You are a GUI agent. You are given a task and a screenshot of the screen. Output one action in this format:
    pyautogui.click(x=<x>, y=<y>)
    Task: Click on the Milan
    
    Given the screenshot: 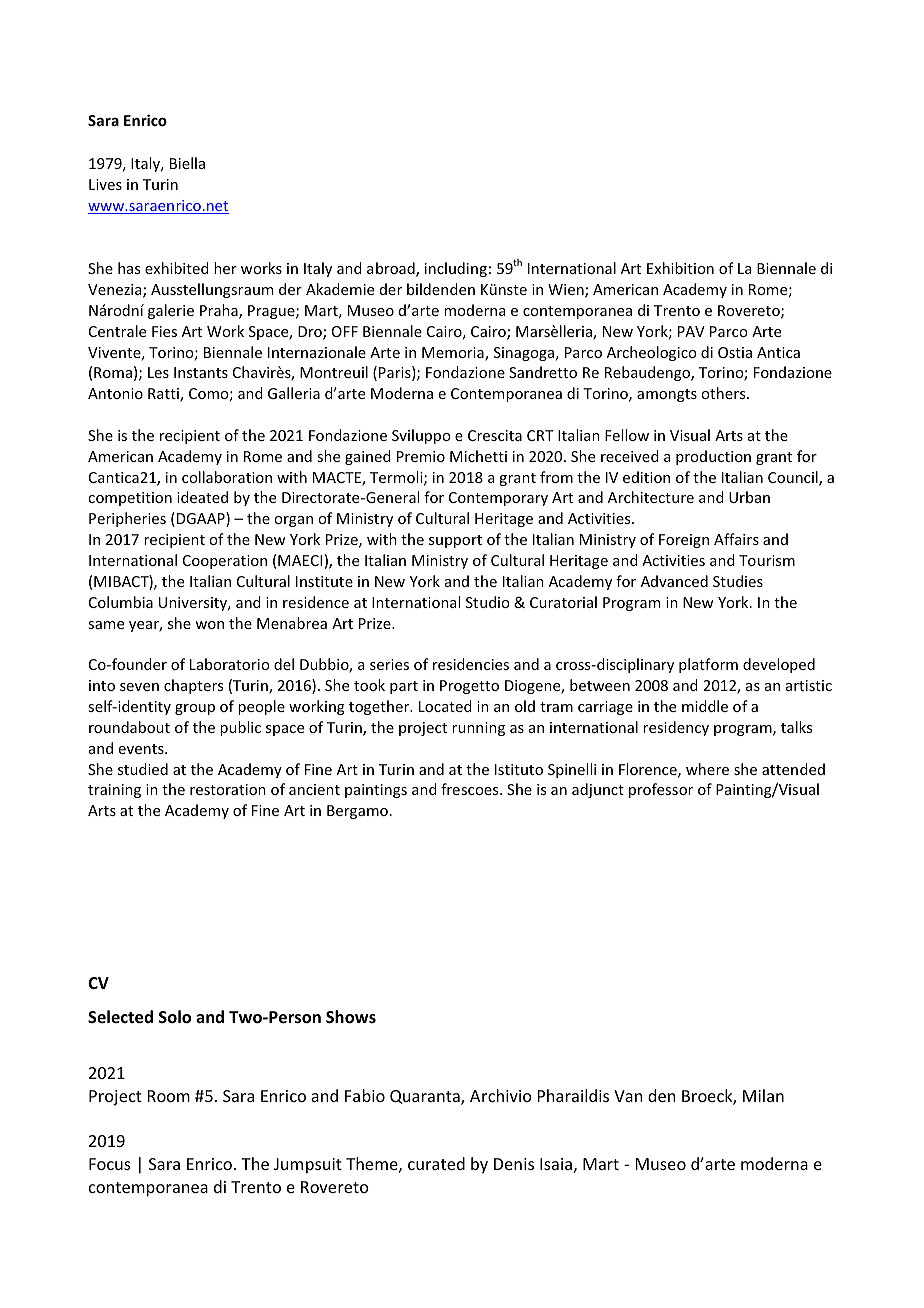 What is the action you would take?
    pyautogui.click(x=763, y=1095)
